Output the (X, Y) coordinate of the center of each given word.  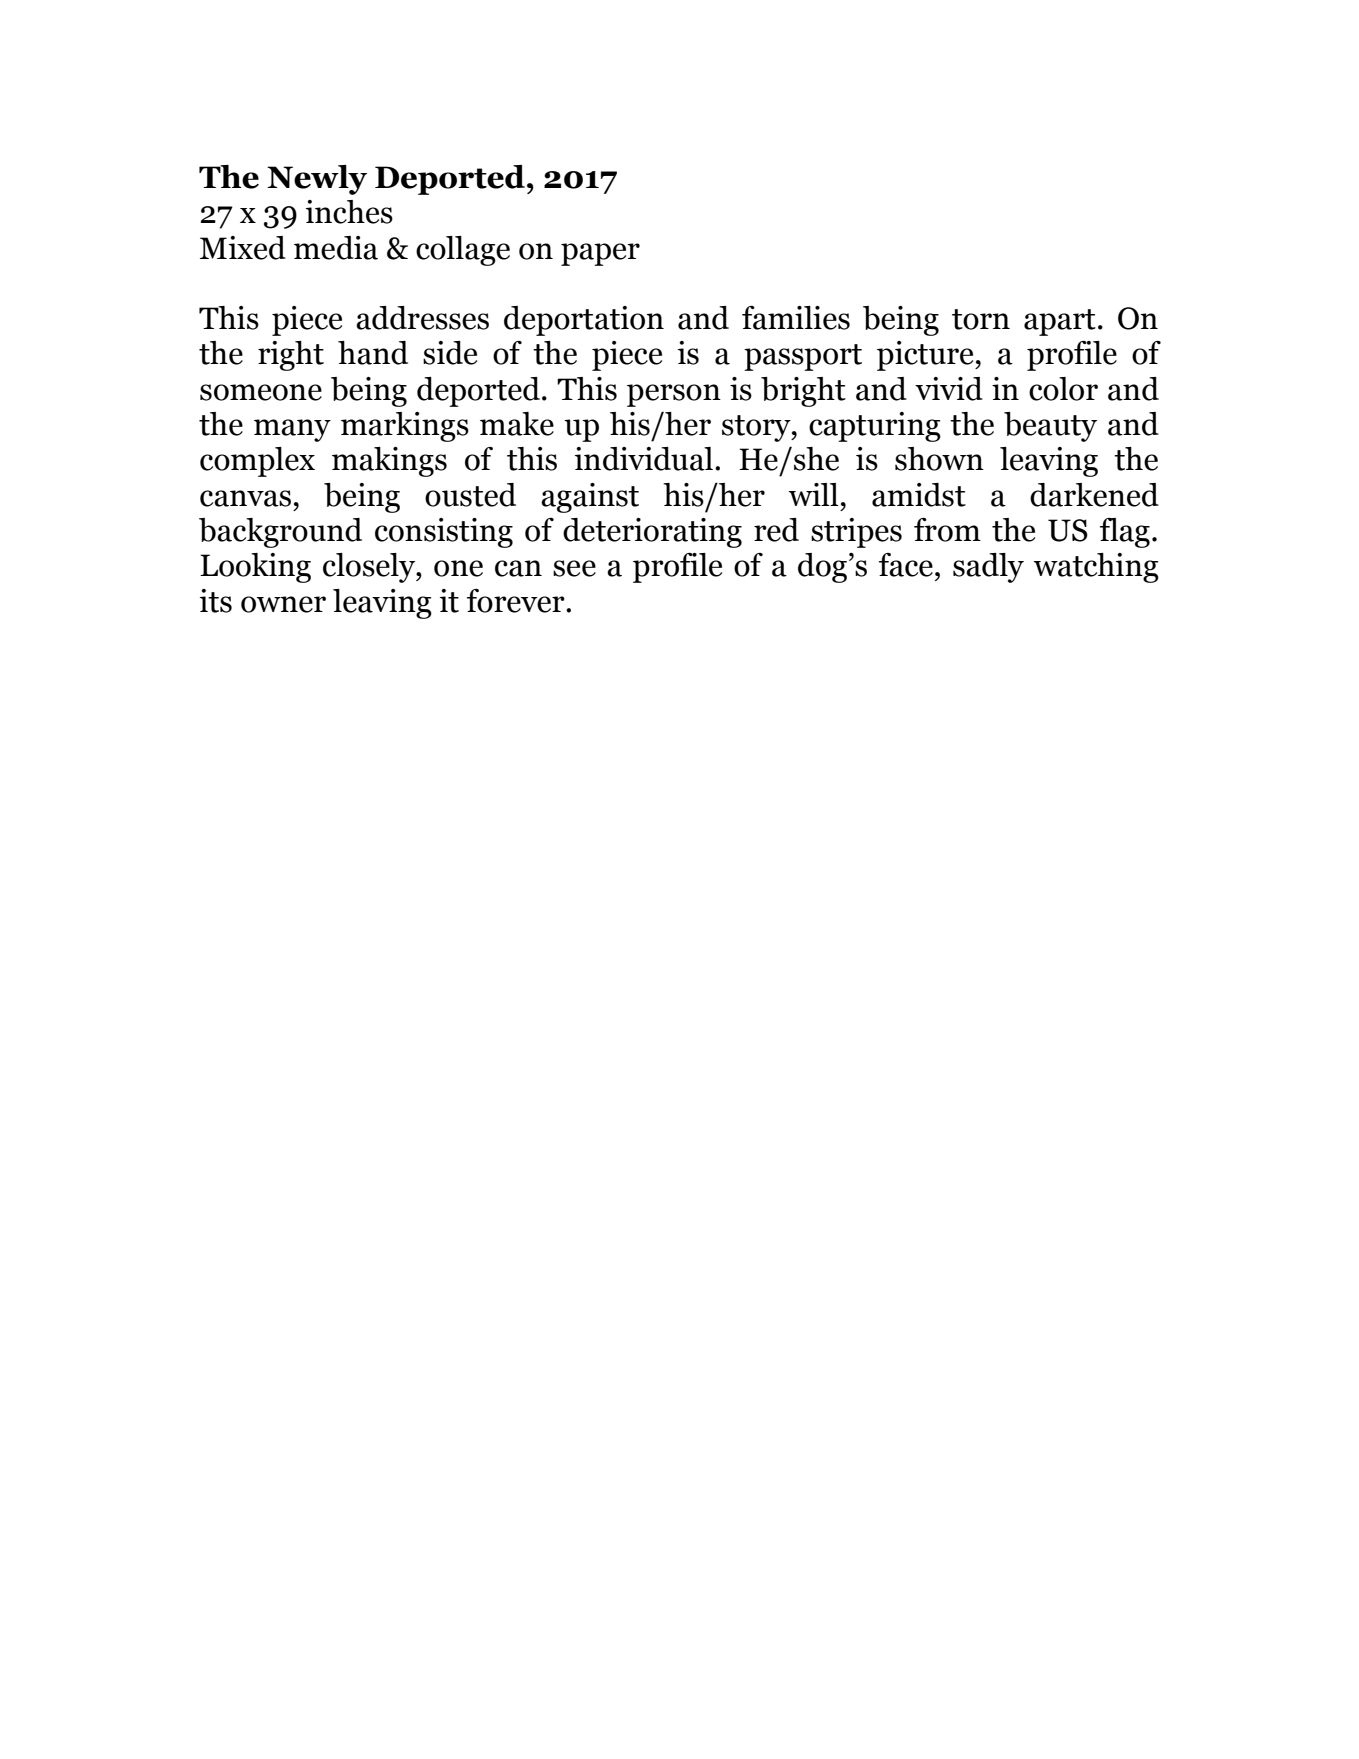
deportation (584, 321)
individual (644, 459)
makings (389, 462)
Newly (317, 180)
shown (939, 459)
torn (981, 319)
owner (283, 604)
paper (600, 254)
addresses (422, 318)
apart (1060, 322)
